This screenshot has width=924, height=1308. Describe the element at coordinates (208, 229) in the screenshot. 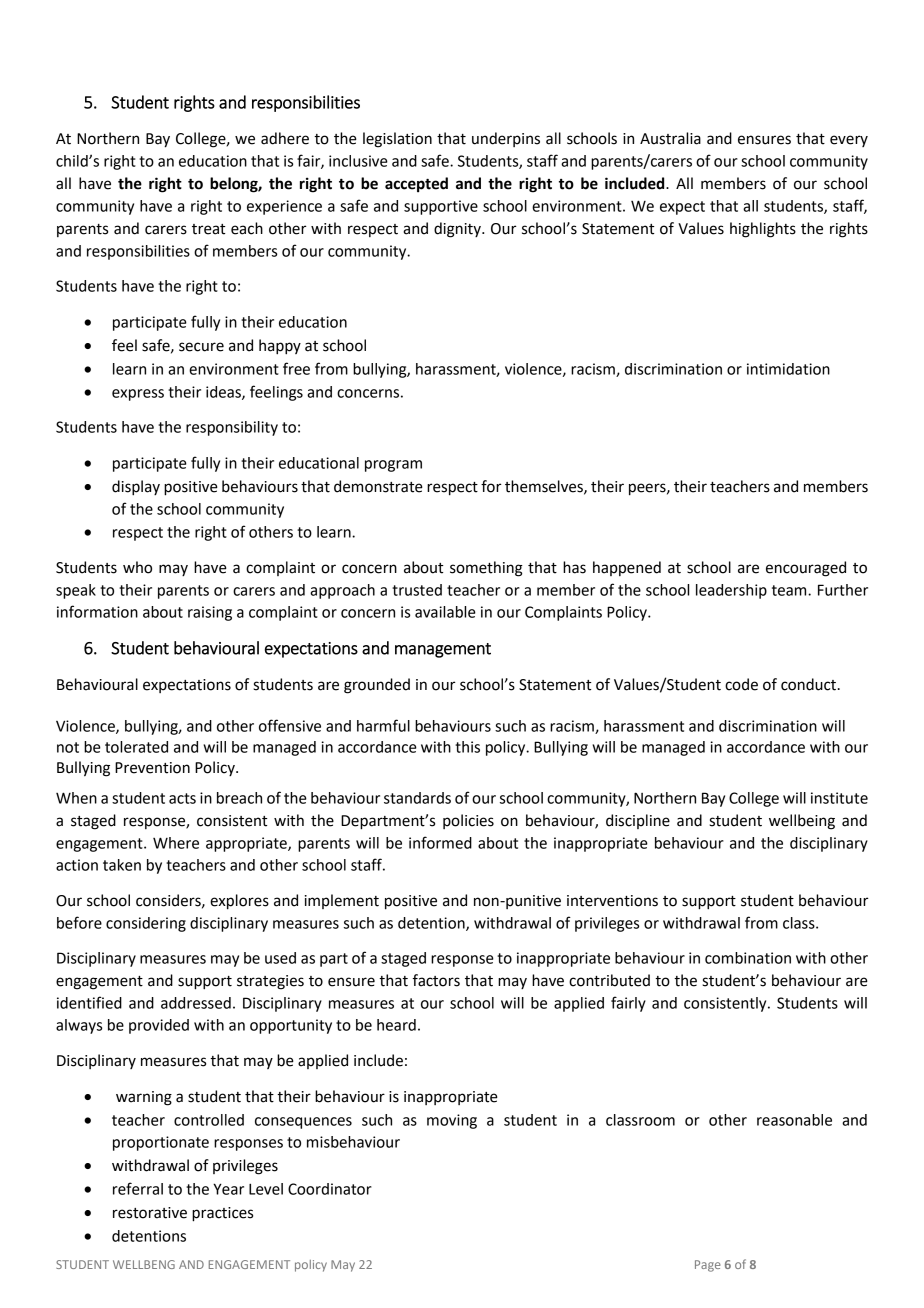

I see `treat` at that location.
